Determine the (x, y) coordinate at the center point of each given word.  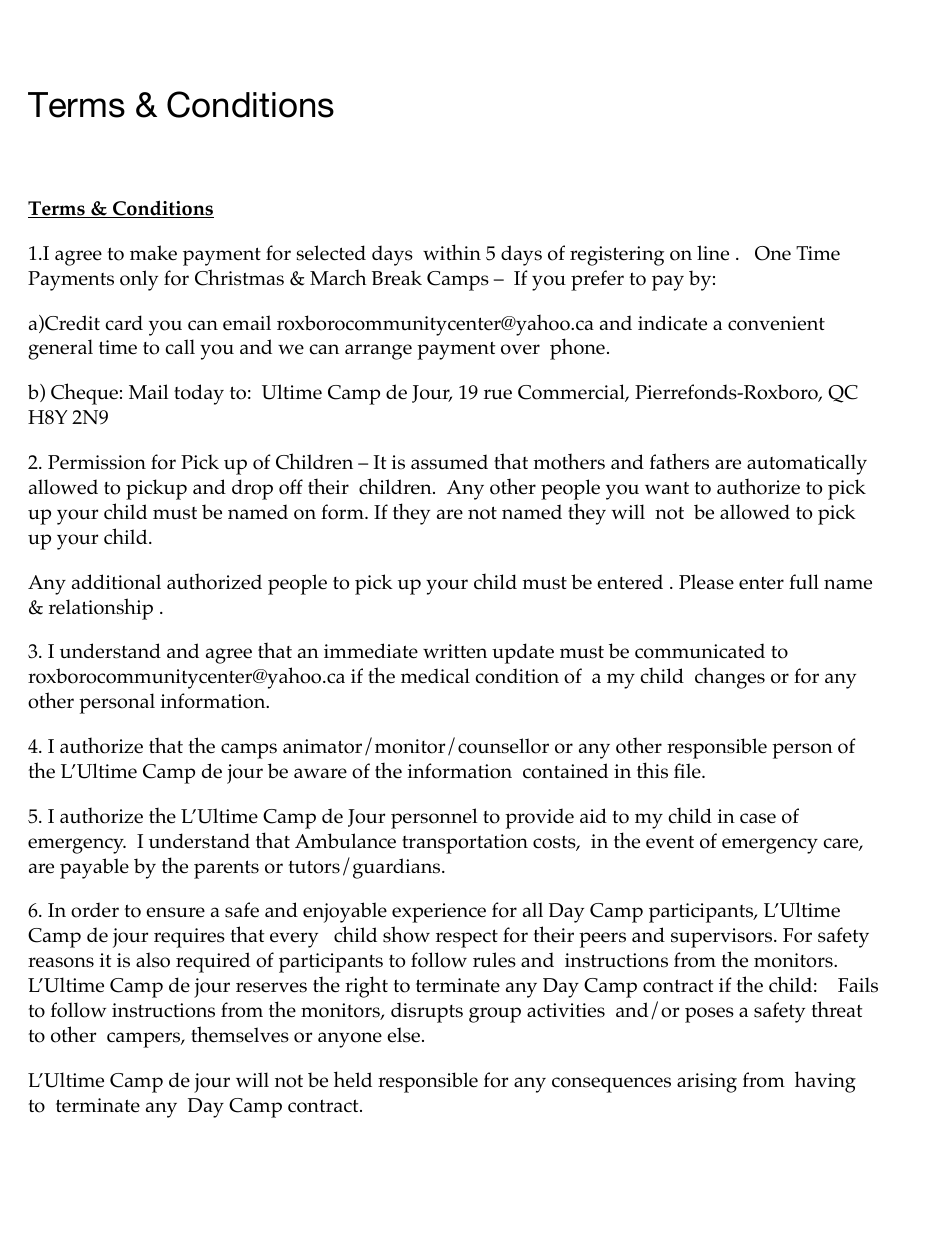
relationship (101, 609)
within (452, 252)
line (713, 253)
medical (435, 676)
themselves (240, 1034)
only (139, 280)
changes (730, 678)
